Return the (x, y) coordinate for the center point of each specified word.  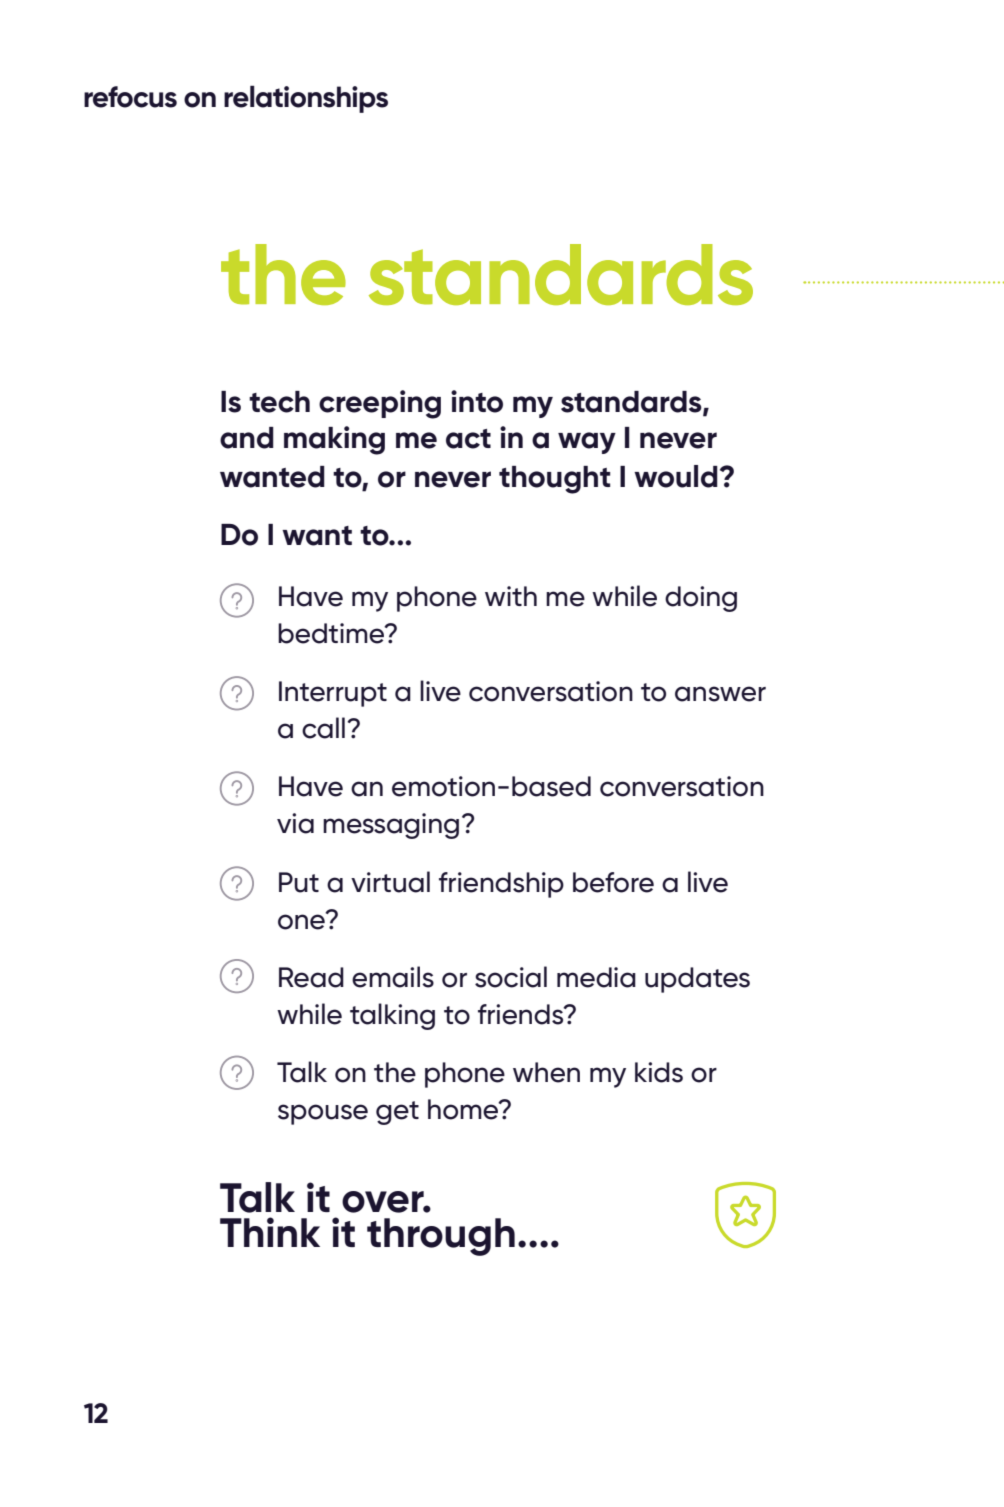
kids (659, 1072)
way (587, 443)
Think (270, 1232)
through (441, 1237)
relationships (306, 99)
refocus (130, 97)
